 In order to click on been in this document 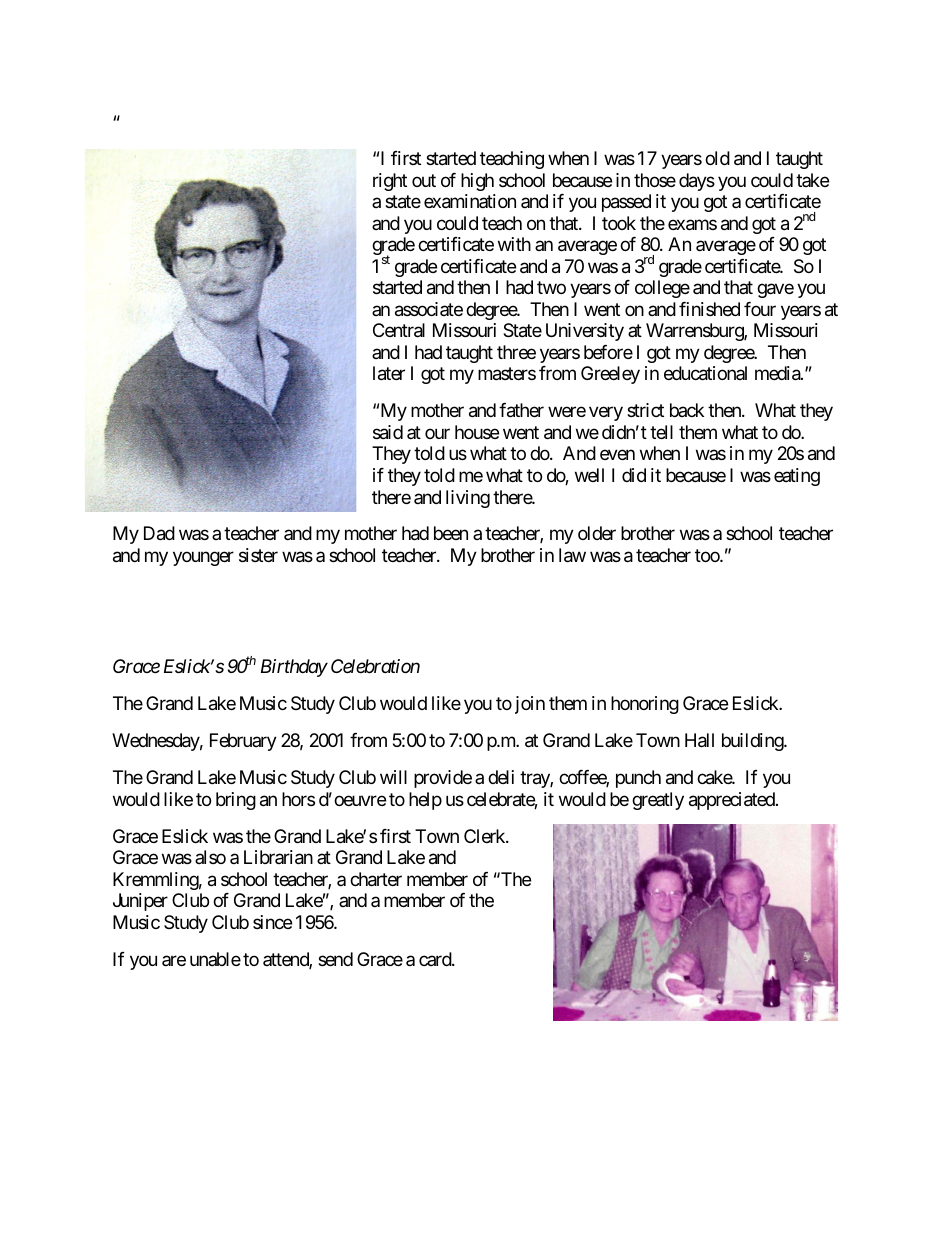, I will do `click(451, 533)`.
